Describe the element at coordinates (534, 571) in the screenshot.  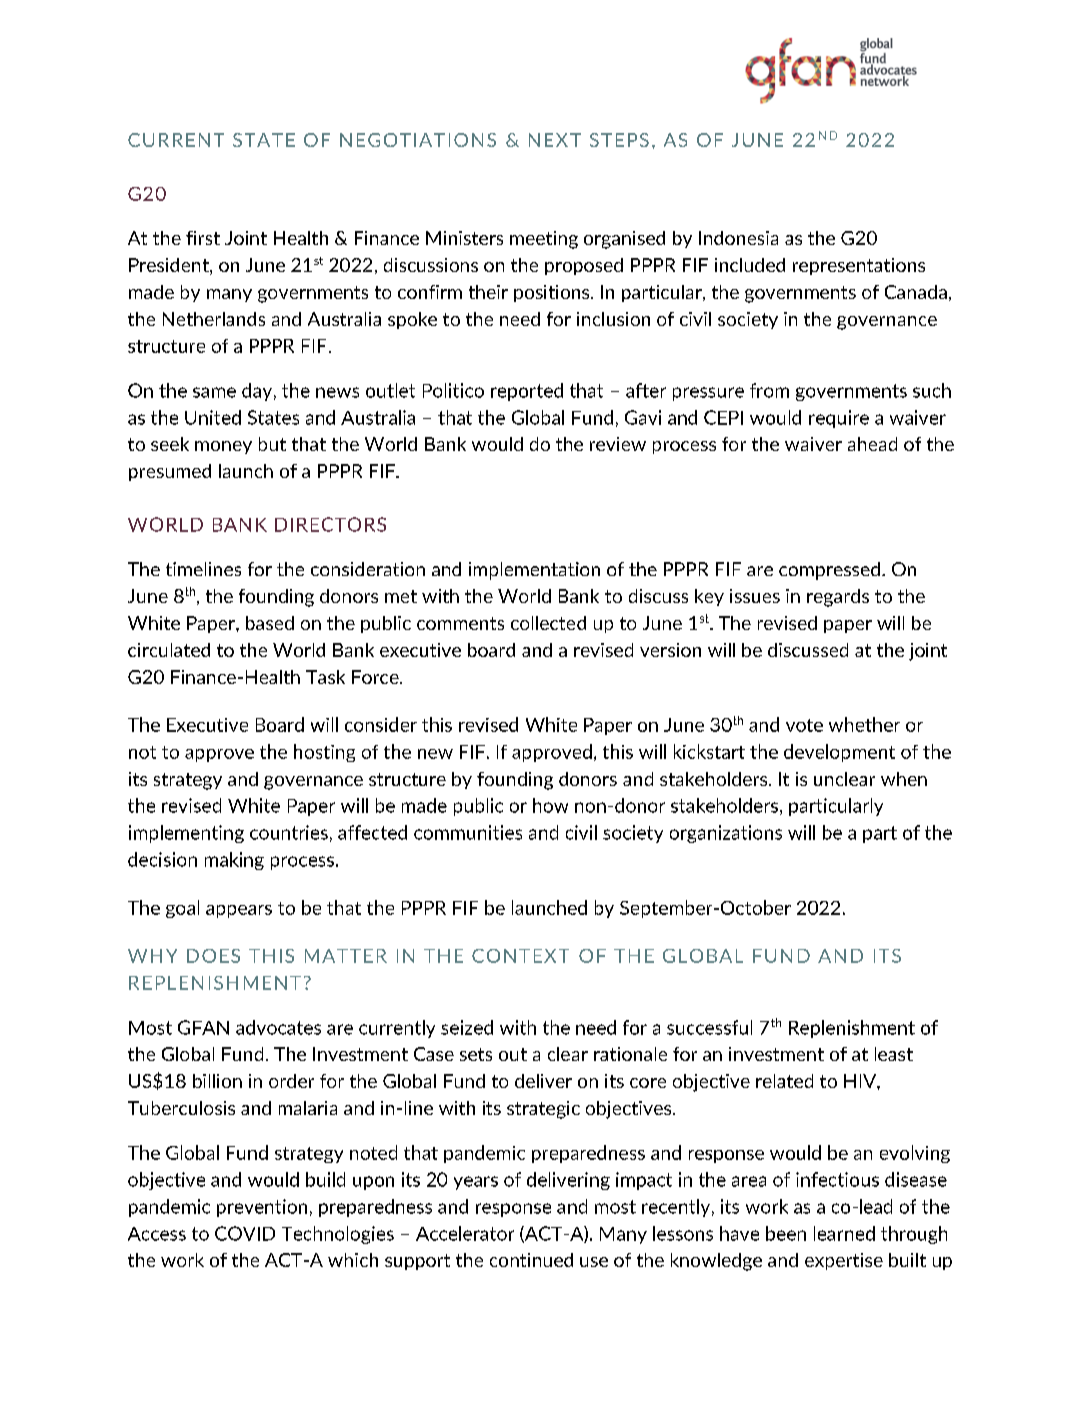
I see `implementation` at that location.
